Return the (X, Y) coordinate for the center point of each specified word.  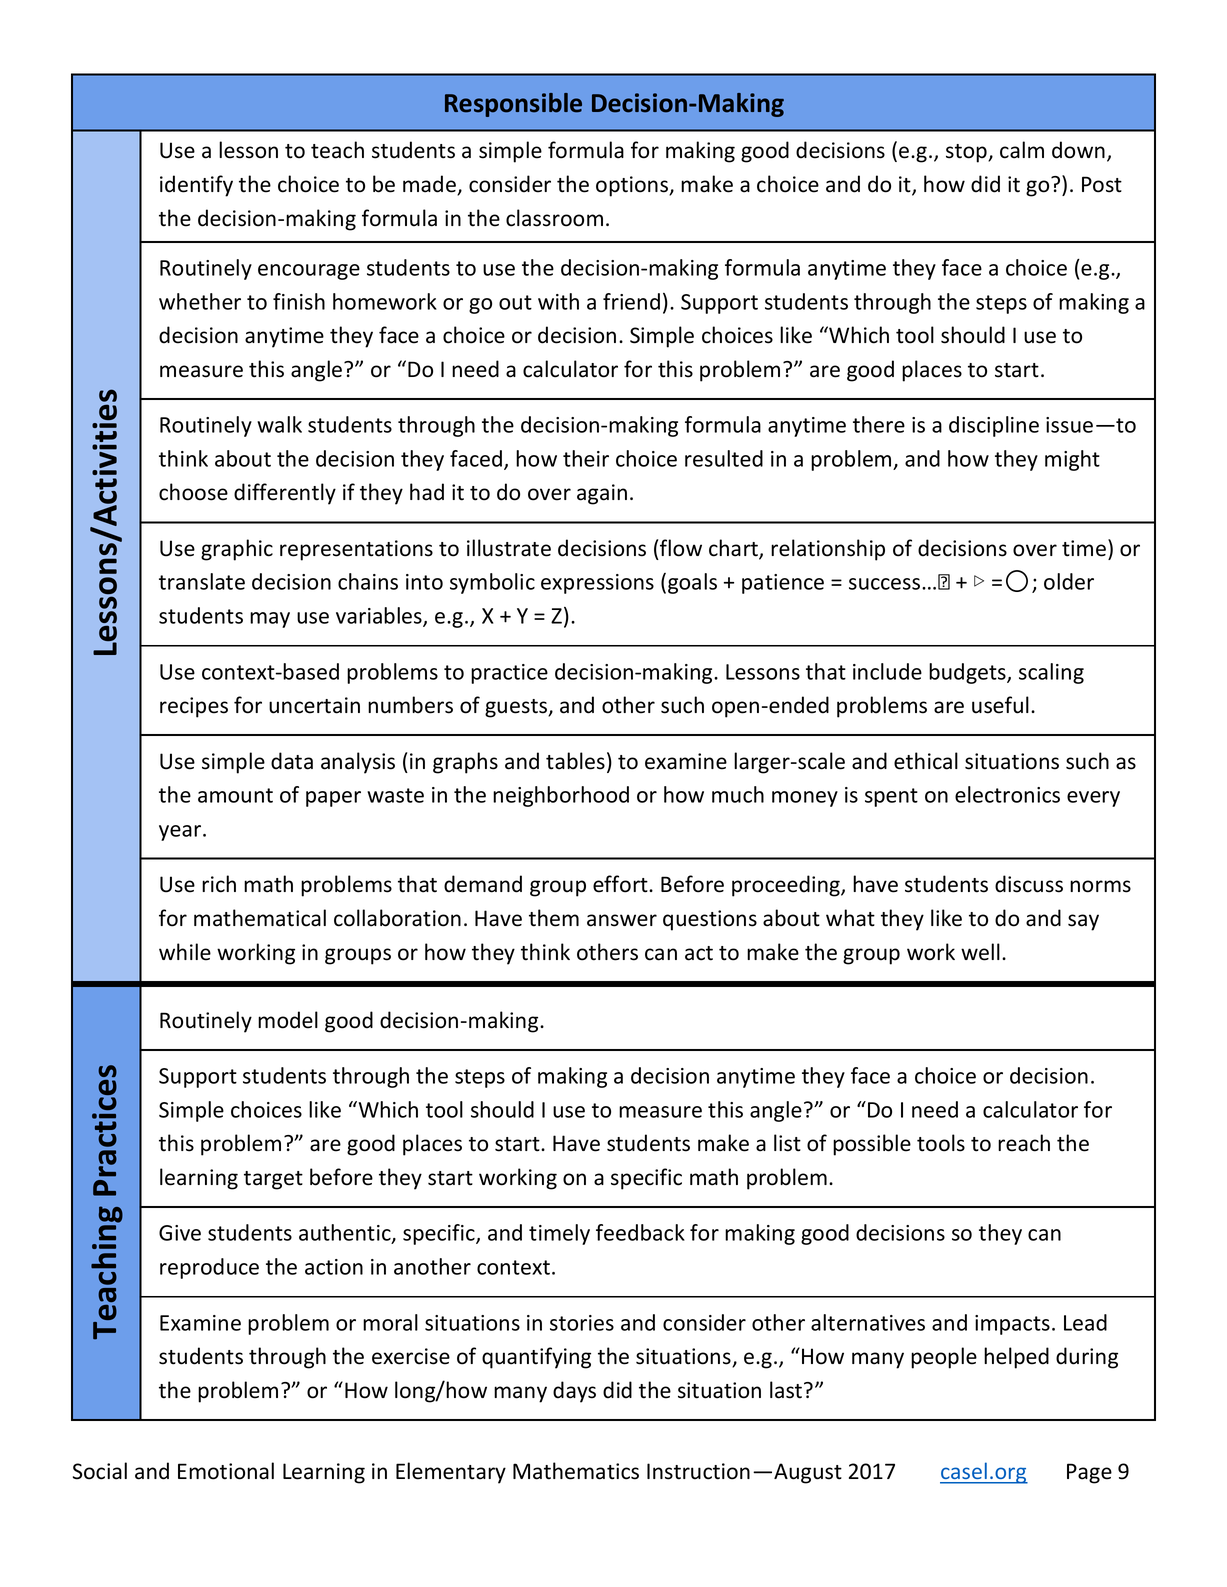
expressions (597, 584)
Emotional (226, 1471)
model (288, 1020)
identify (196, 186)
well (980, 952)
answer (622, 920)
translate (202, 581)
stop (967, 153)
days (574, 1392)
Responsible (513, 105)
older (1069, 581)
